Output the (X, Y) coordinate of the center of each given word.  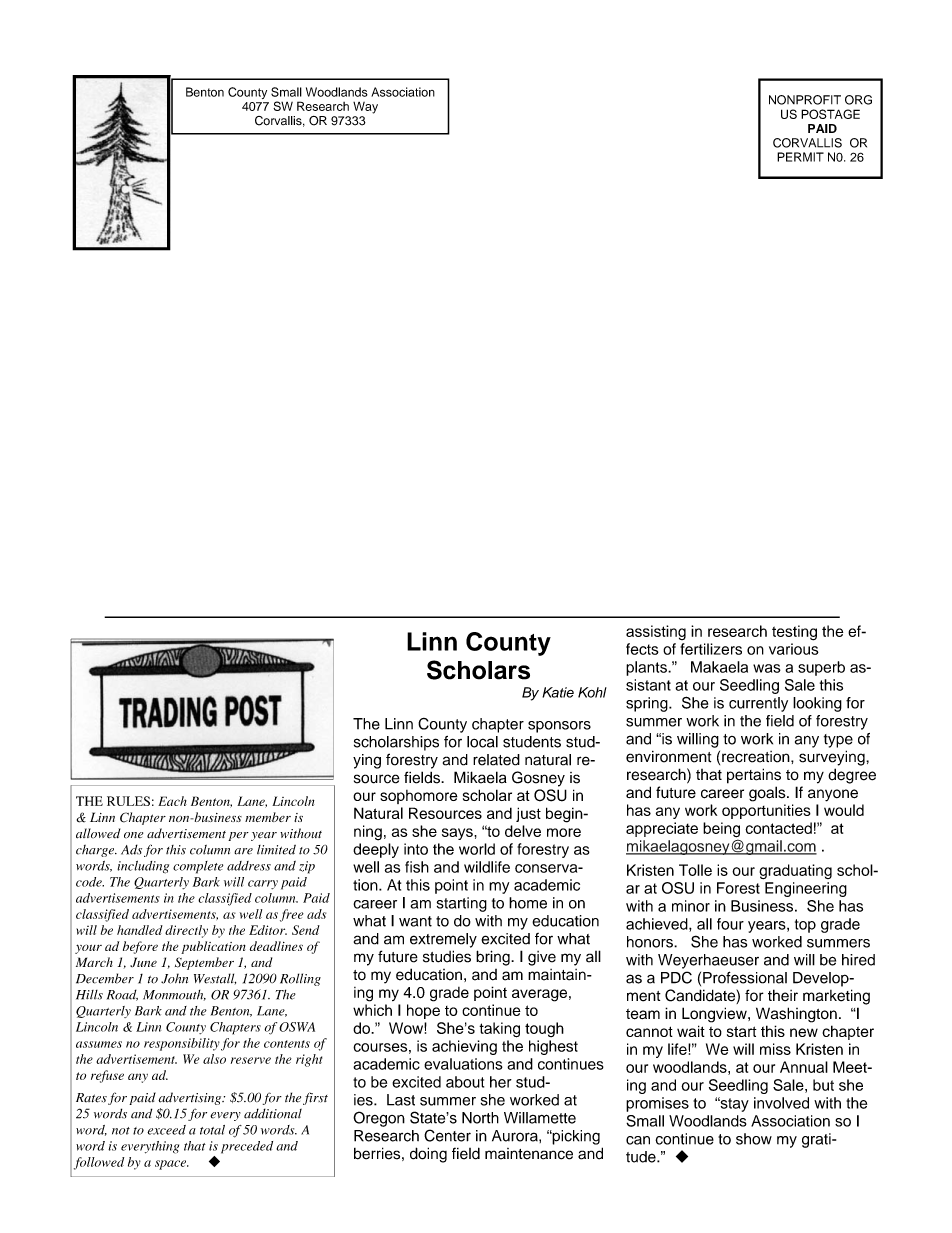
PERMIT (800, 157)
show (754, 1139)
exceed (166, 1130)
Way (365, 108)
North (480, 1118)
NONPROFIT (805, 100)
